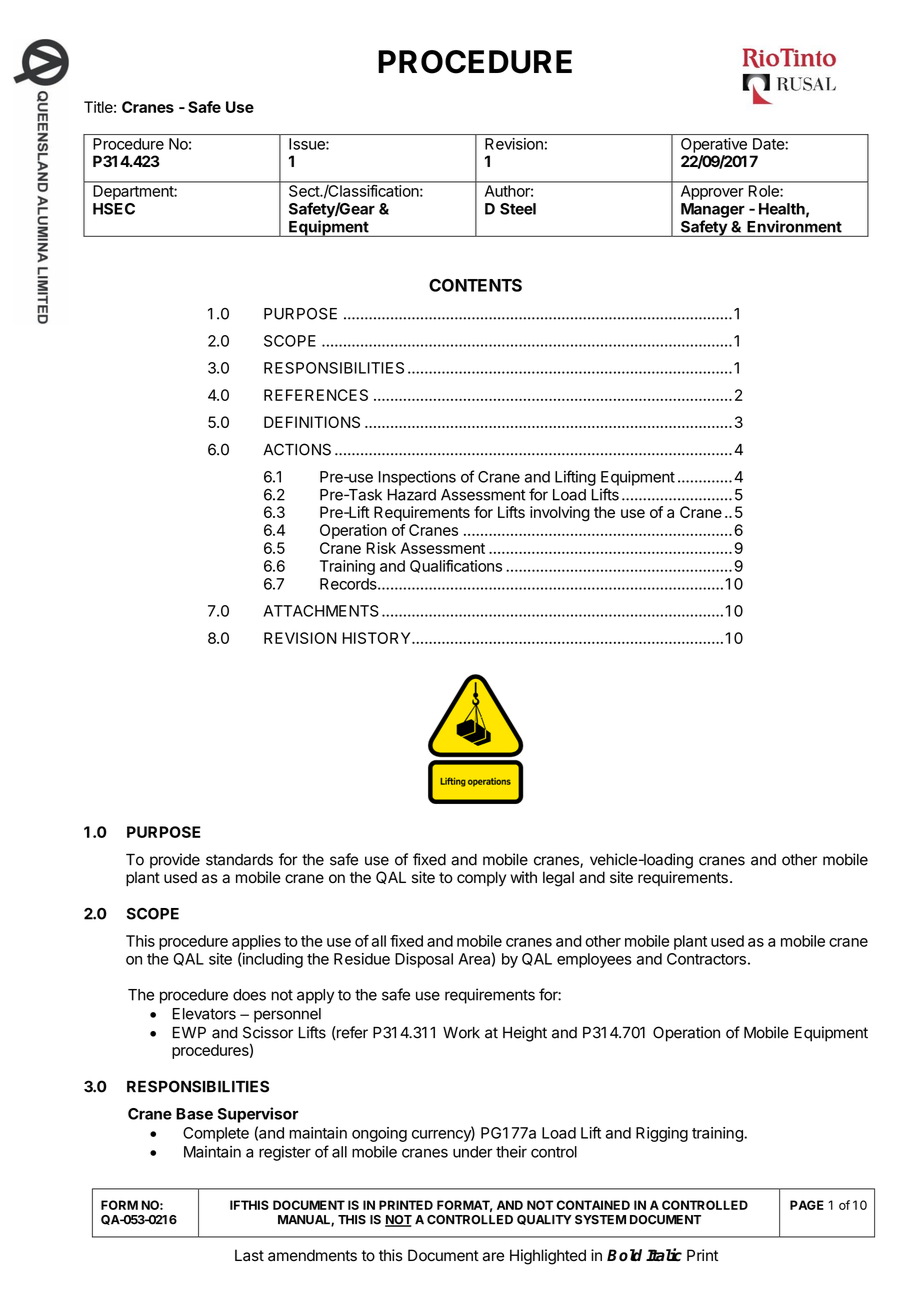 Image resolution: width=924 pixels, height=1307 pixels. Describe the element at coordinates (558, 879) in the screenshot. I see `legal` at that location.
